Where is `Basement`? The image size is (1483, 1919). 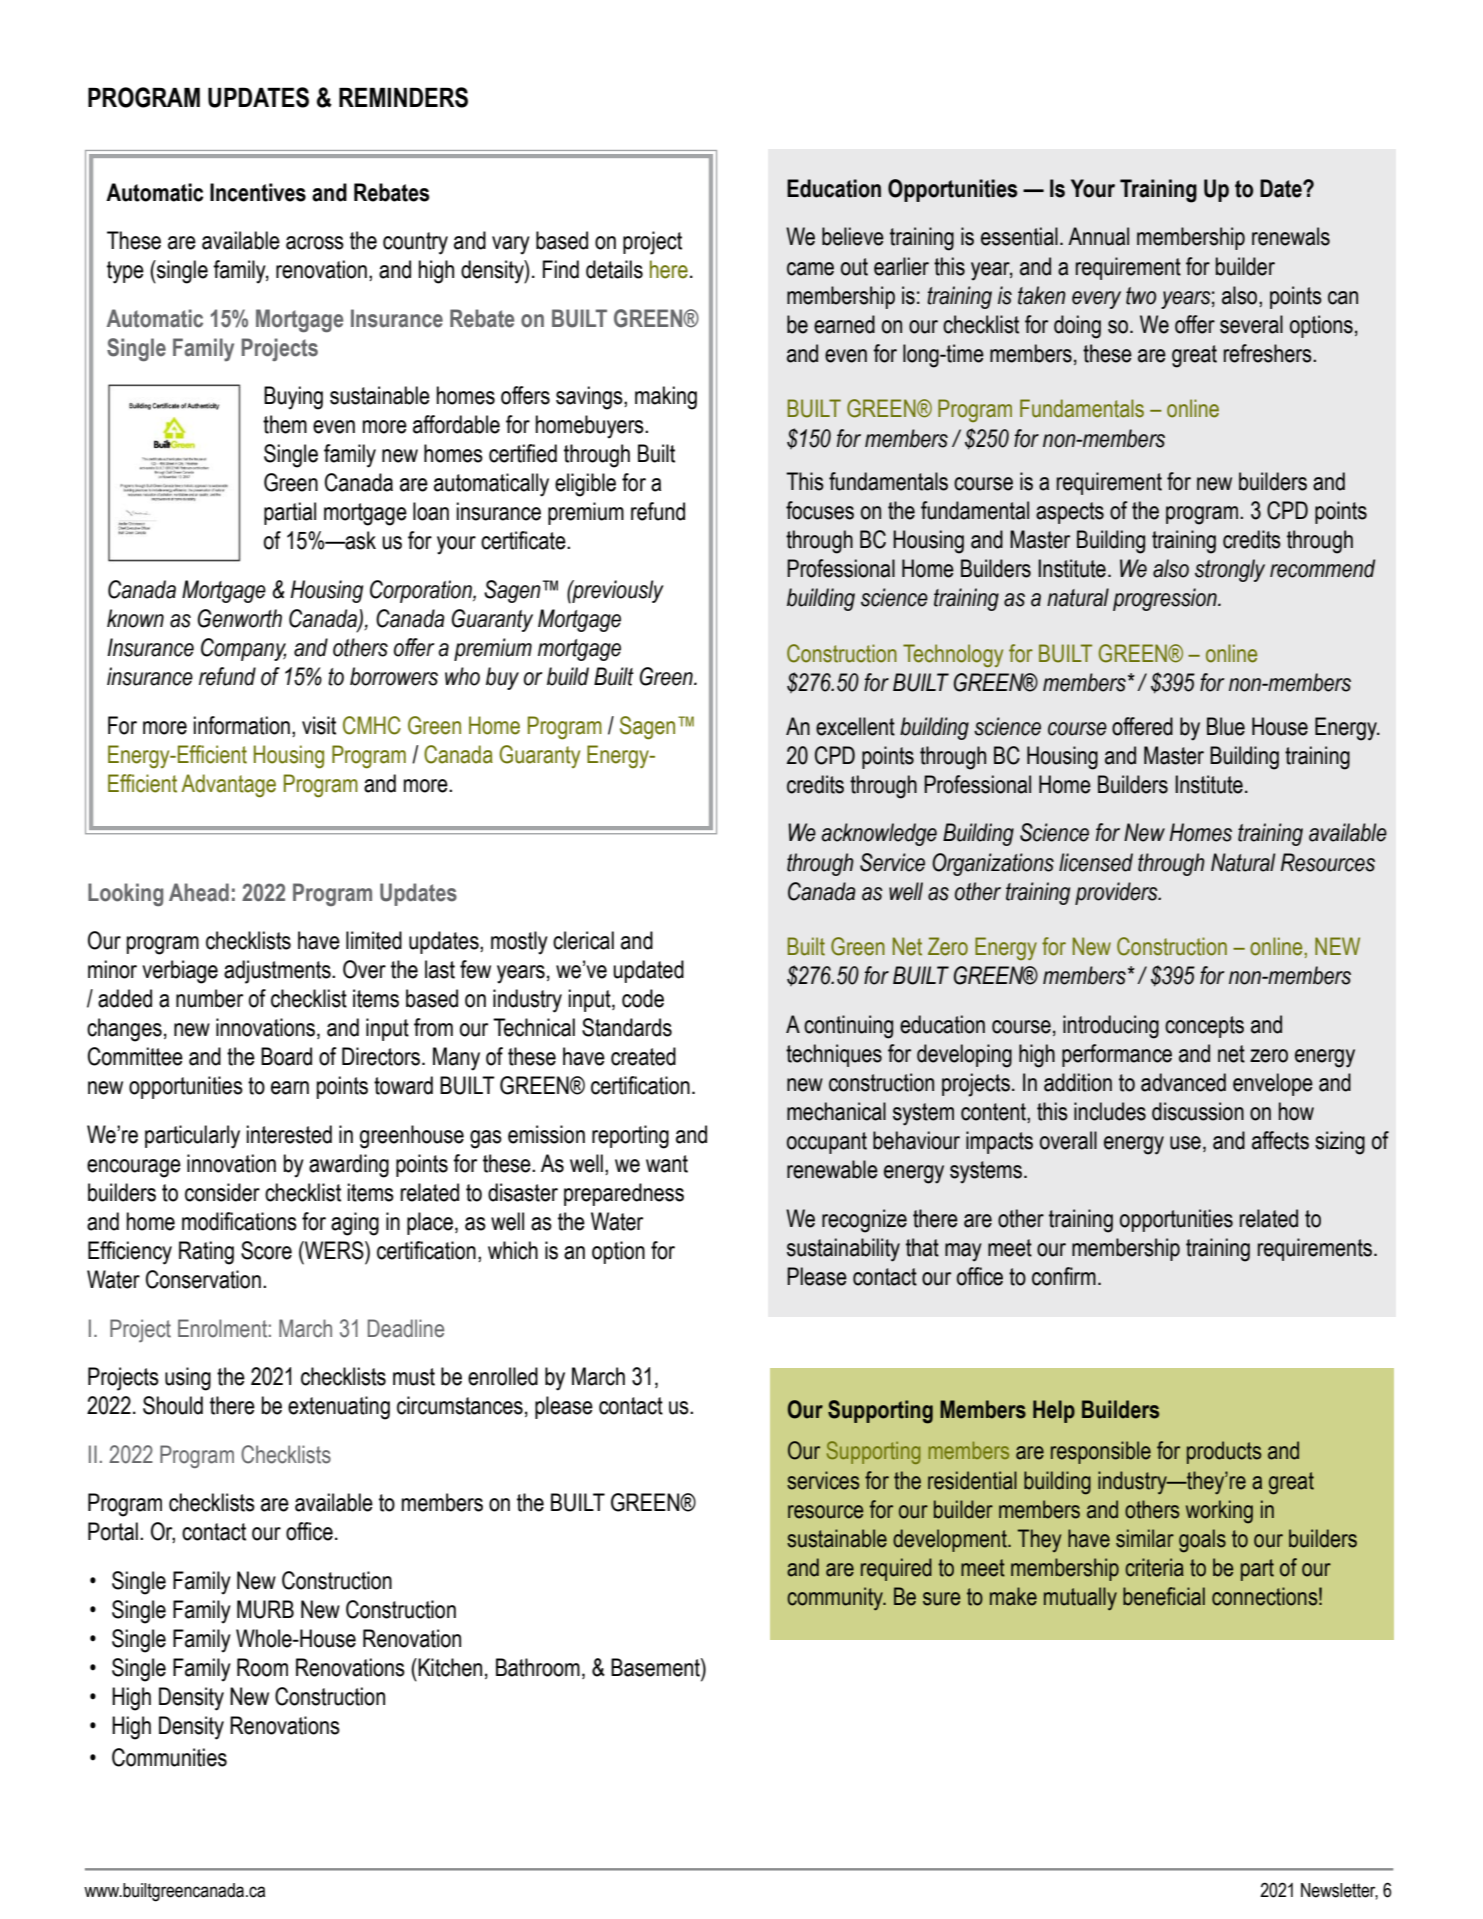
Basement is located at coordinates (656, 1667).
